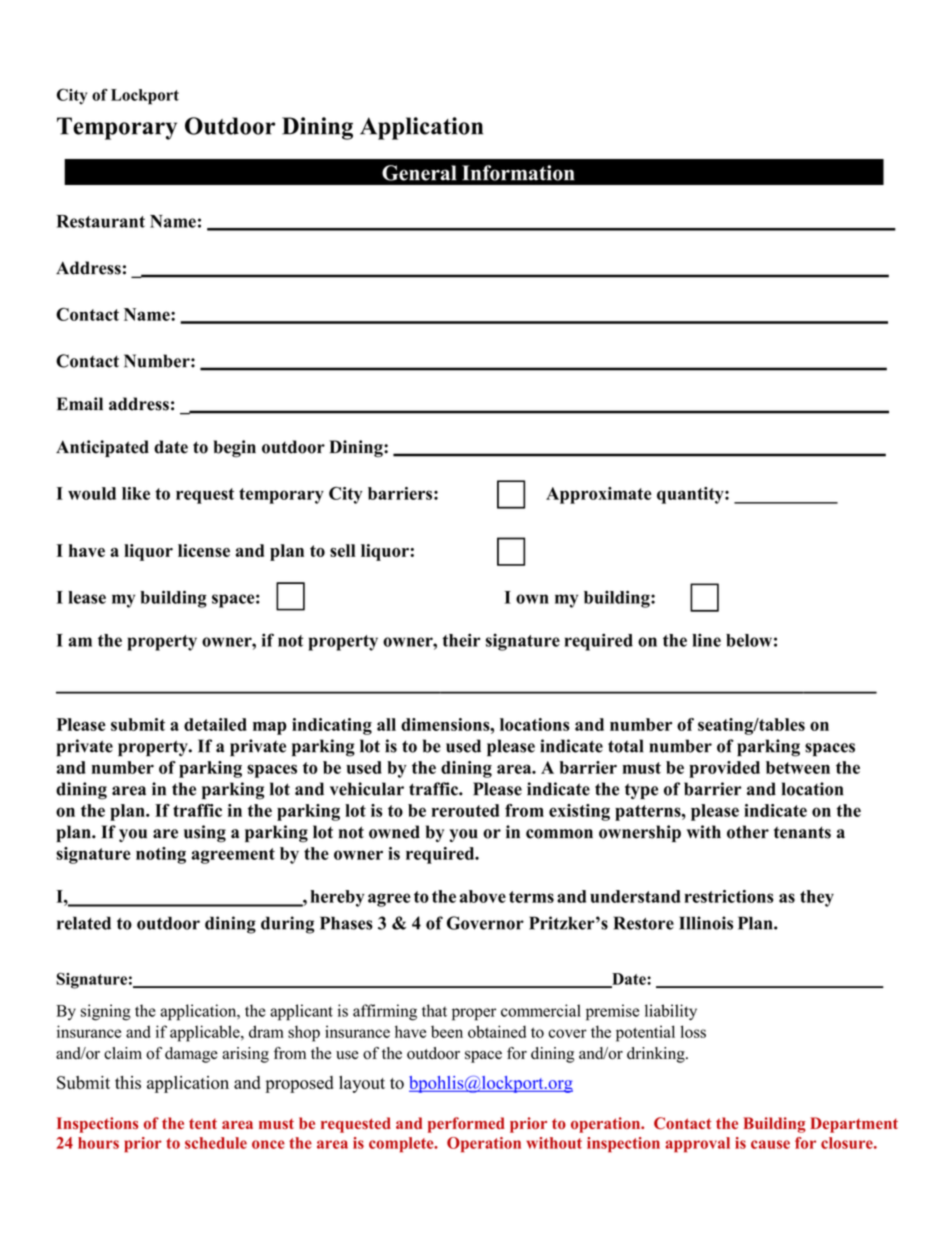 The height and width of the document is (1233, 952). What do you see at coordinates (216, 1143) in the document?
I see `schedule` at bounding box center [216, 1143].
